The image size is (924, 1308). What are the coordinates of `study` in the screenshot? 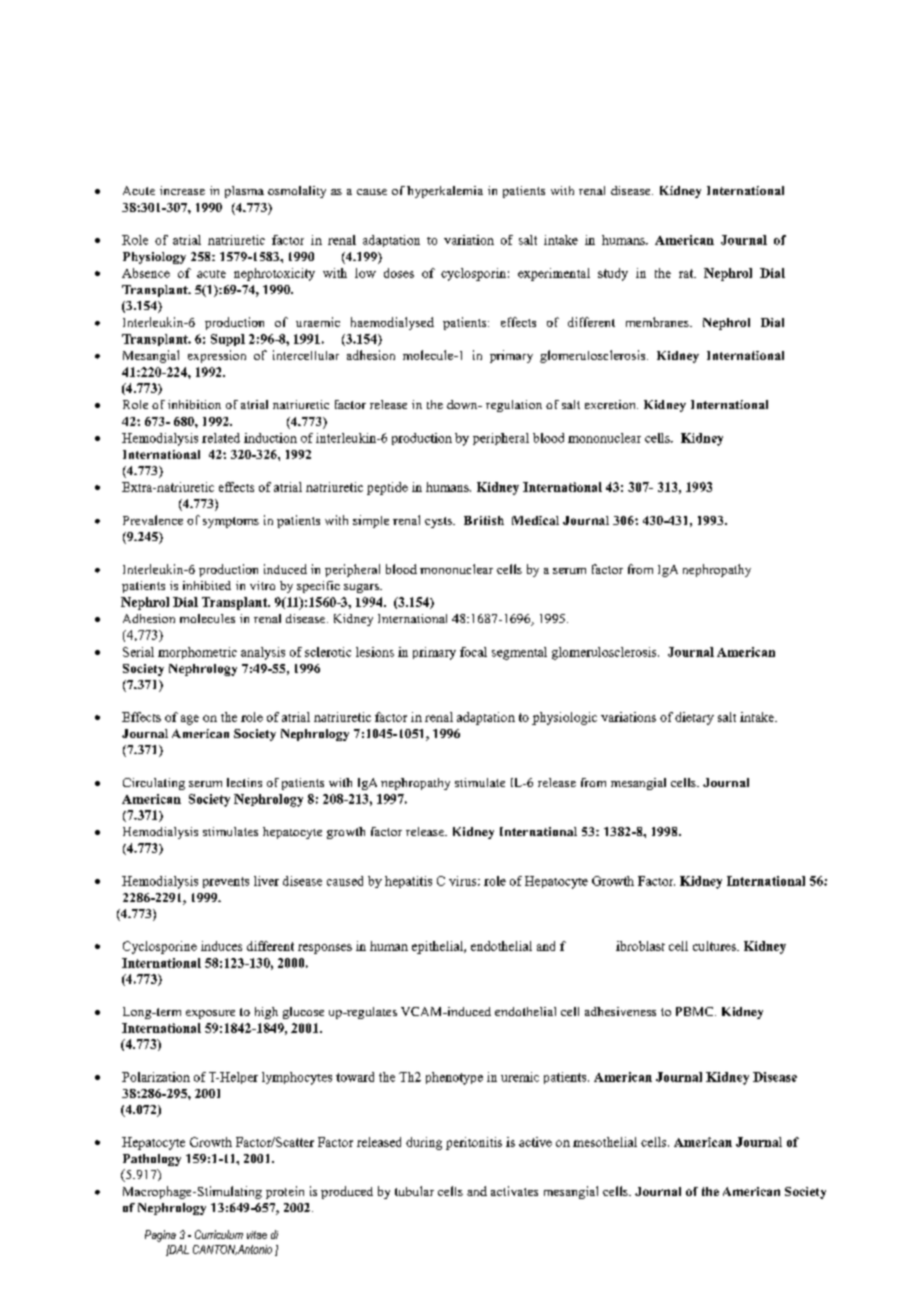 It's located at (613, 274).
